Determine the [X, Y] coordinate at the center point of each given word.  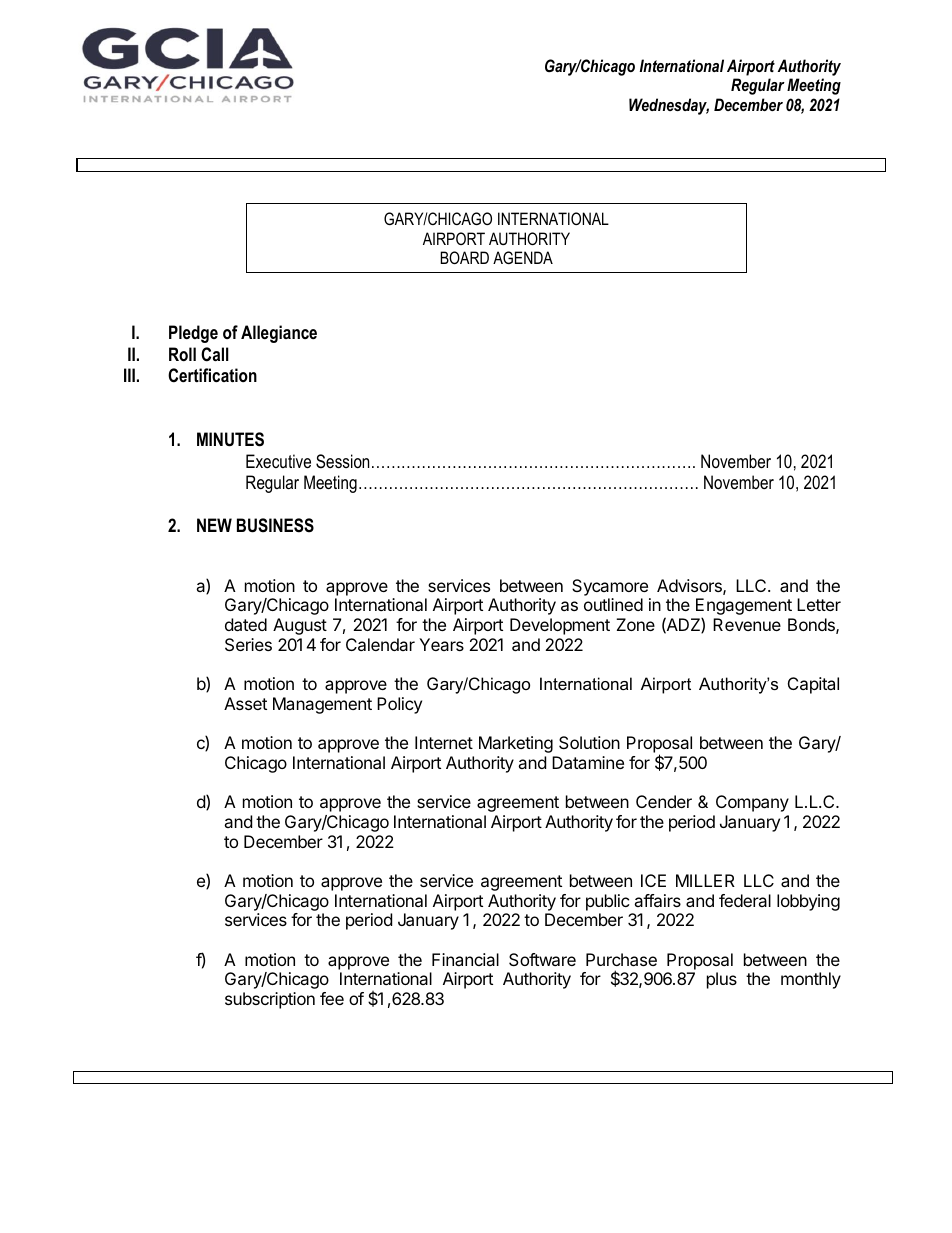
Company [752, 803]
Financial [465, 959]
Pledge [193, 334]
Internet [444, 742]
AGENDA [523, 257]
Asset [245, 703]
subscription [270, 1000]
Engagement [744, 608]
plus [722, 980]
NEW [214, 525]
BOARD [464, 257]
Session [342, 461]
